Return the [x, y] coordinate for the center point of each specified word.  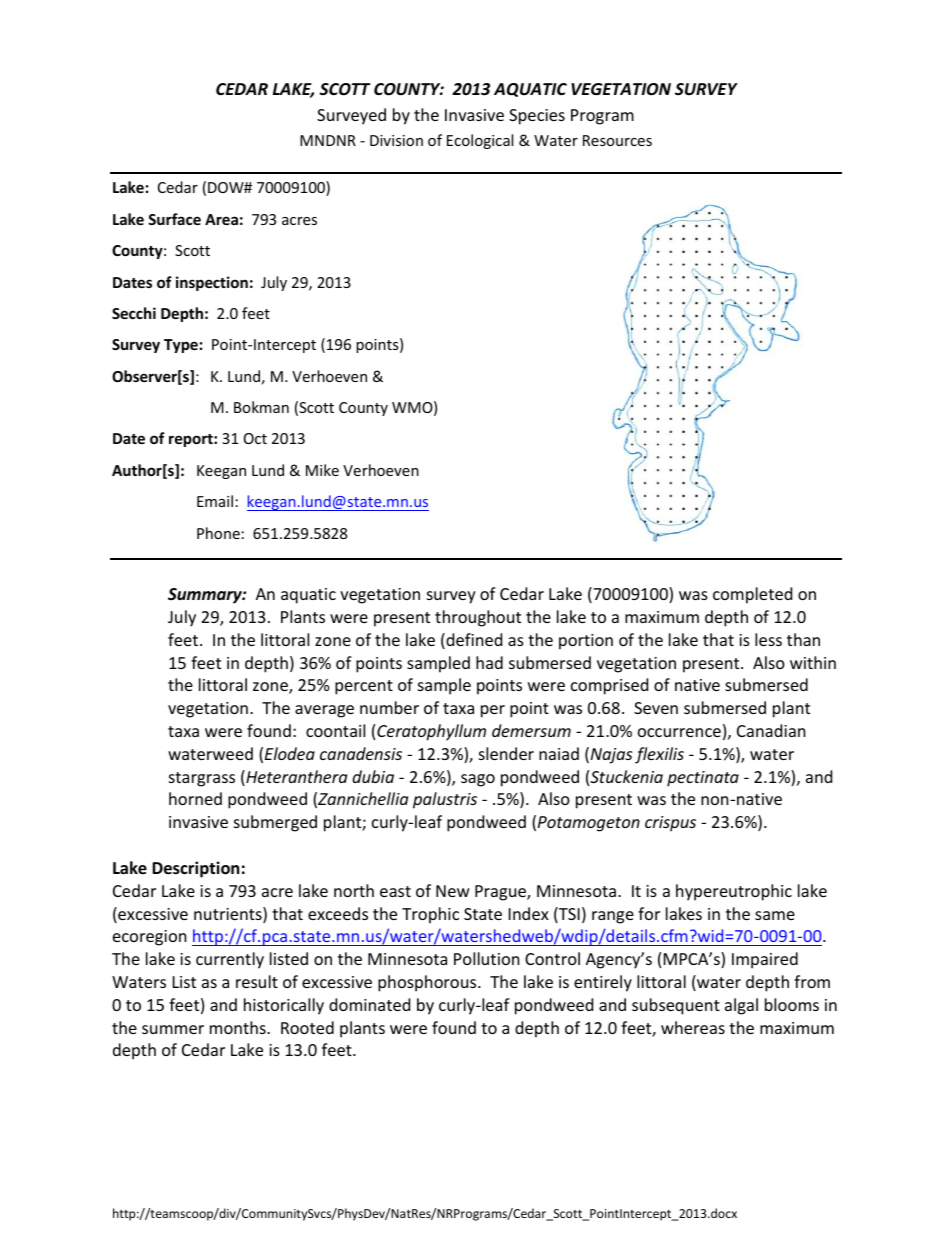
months [239, 1027]
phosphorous [428, 983]
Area [221, 219]
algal [741, 1006]
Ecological [480, 141]
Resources [617, 140]
